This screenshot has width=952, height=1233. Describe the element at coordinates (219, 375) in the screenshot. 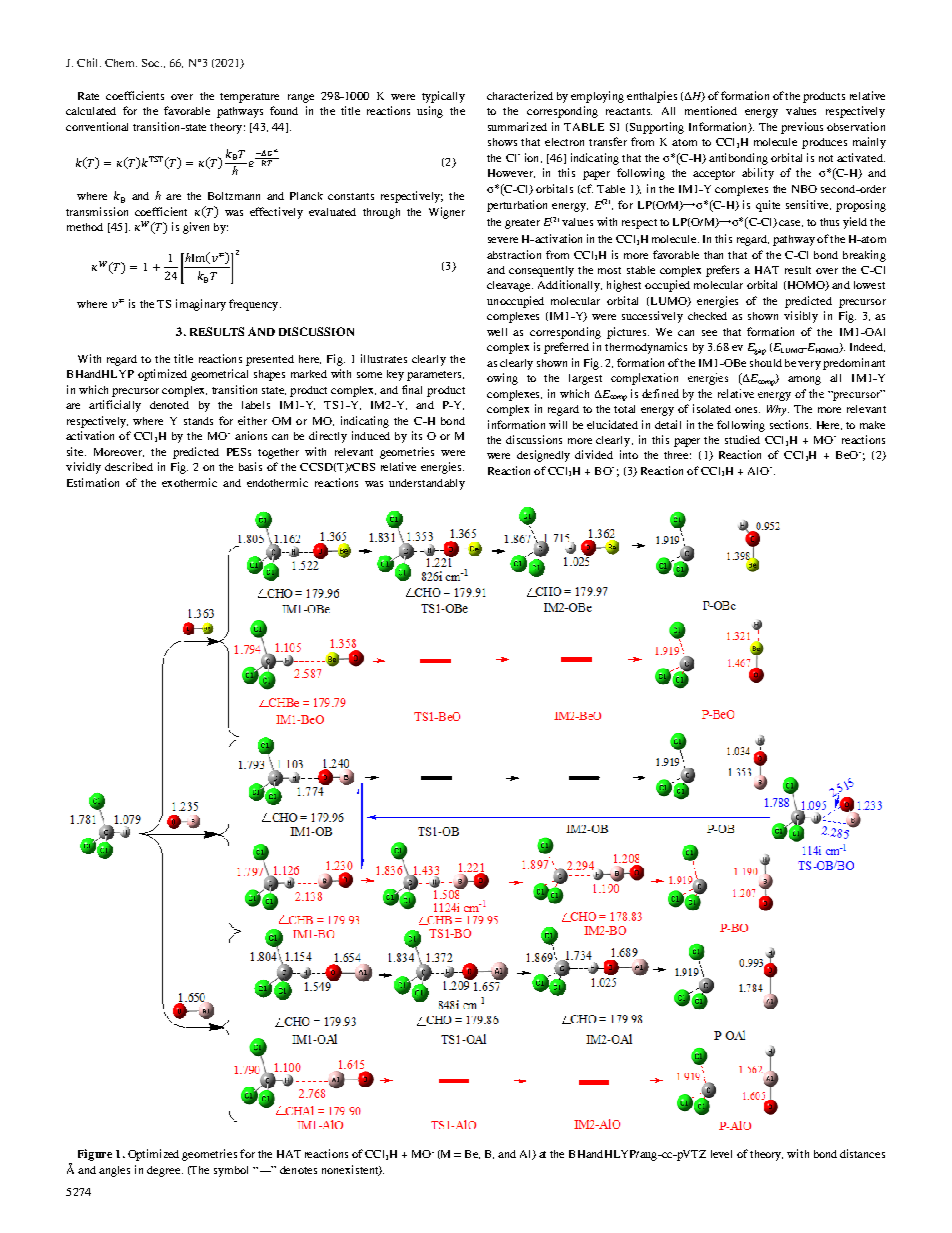

I see `geometrical` at that location.
